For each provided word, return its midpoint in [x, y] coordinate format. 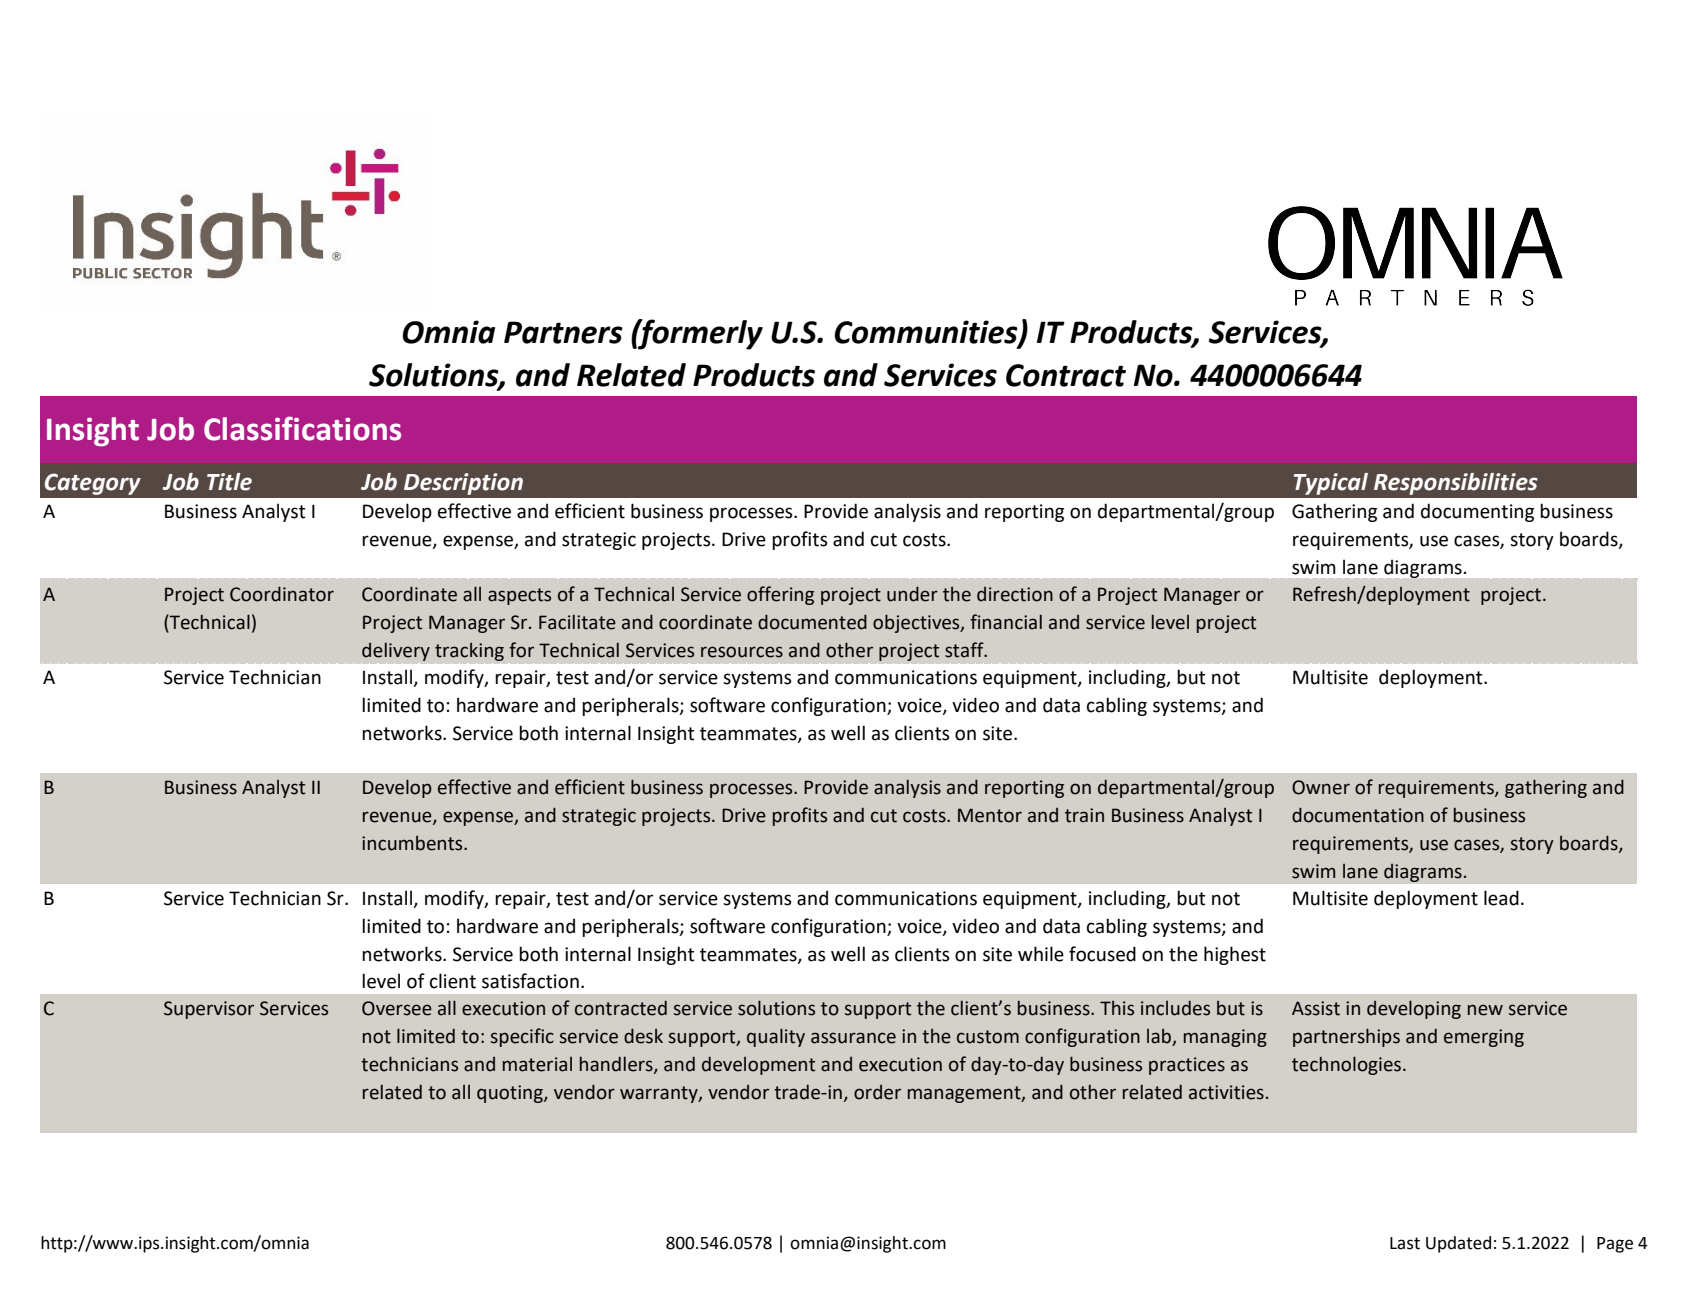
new [1485, 1010]
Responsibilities [1456, 484]
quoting [511, 1094]
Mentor [990, 815]
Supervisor [209, 1010]
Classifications [302, 428]
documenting [1477, 512]
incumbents [413, 843]
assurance [853, 1038]
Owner [1321, 787]
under [912, 594]
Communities [927, 332]
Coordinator [282, 594]
